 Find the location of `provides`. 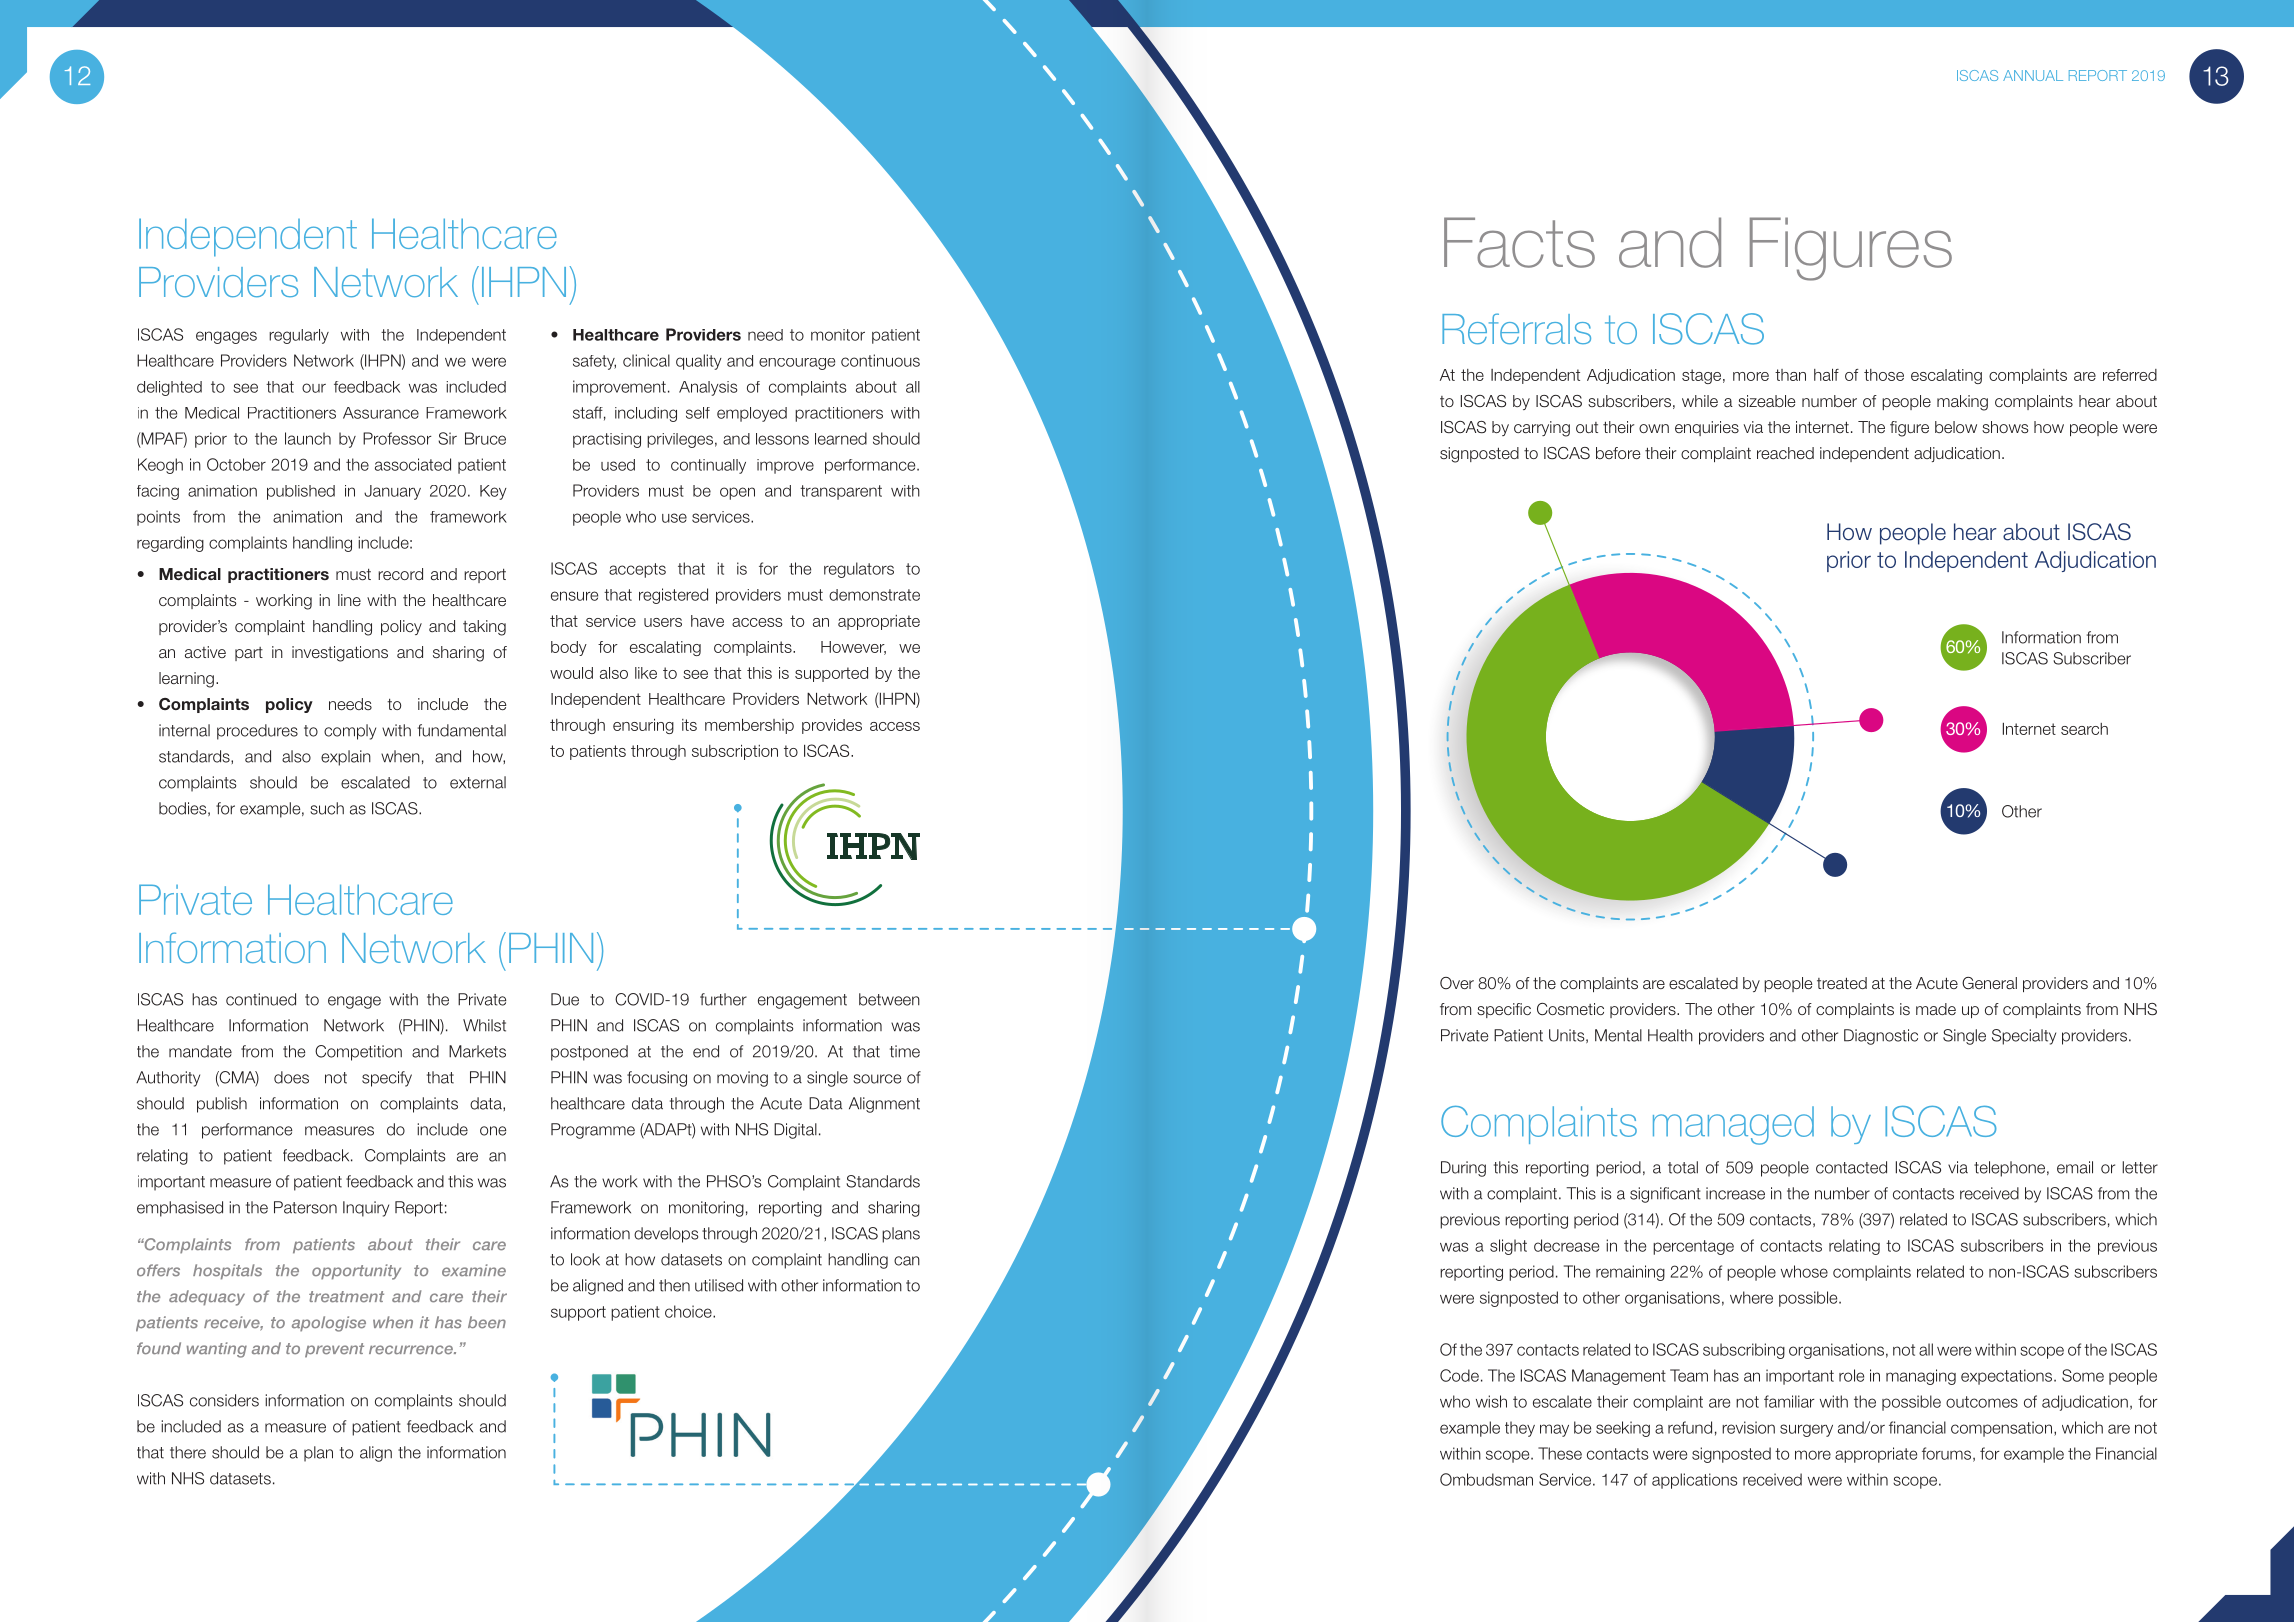

provides is located at coordinates (832, 726).
